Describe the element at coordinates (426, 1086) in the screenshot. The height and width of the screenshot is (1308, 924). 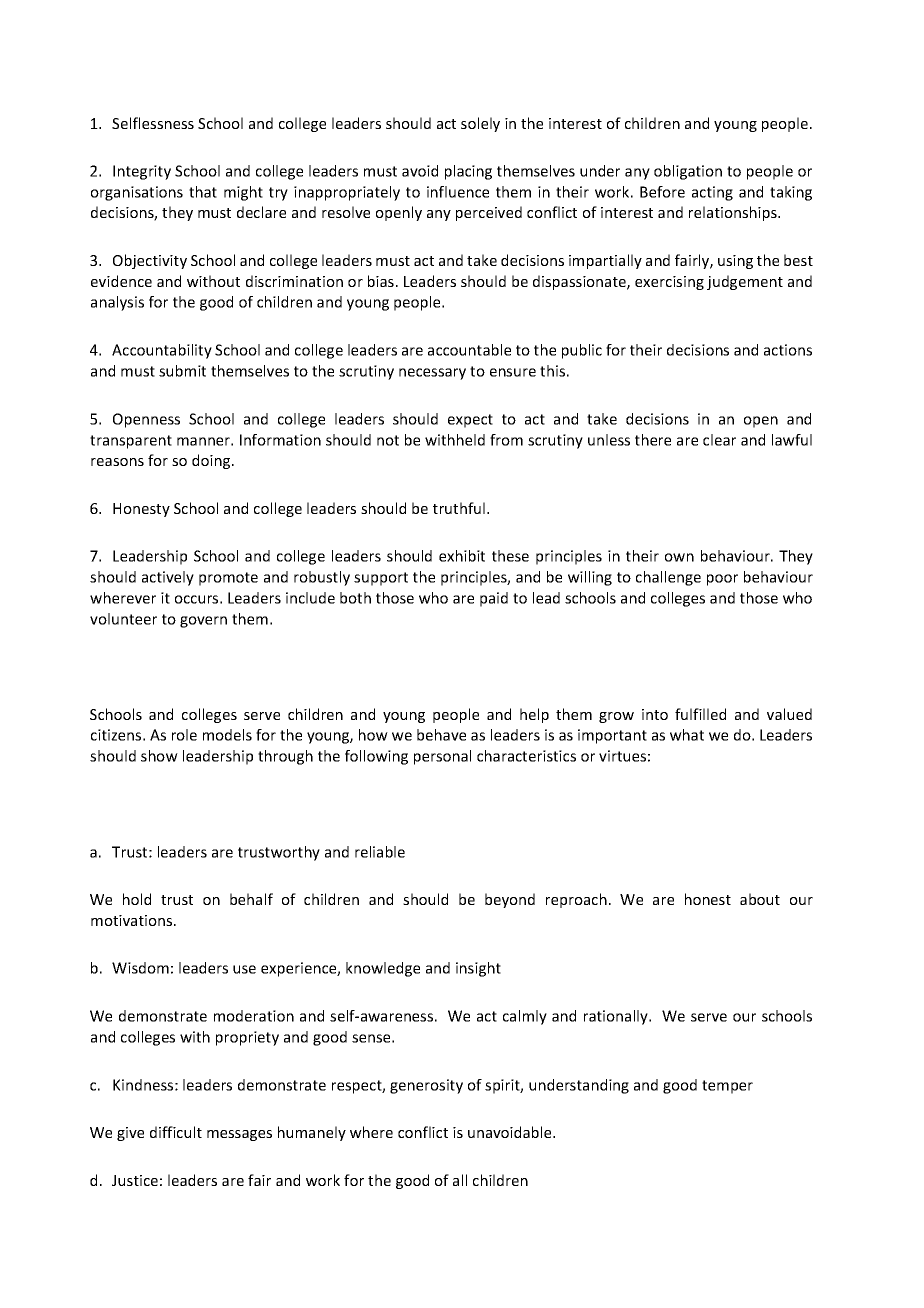
I see `generosity` at that location.
